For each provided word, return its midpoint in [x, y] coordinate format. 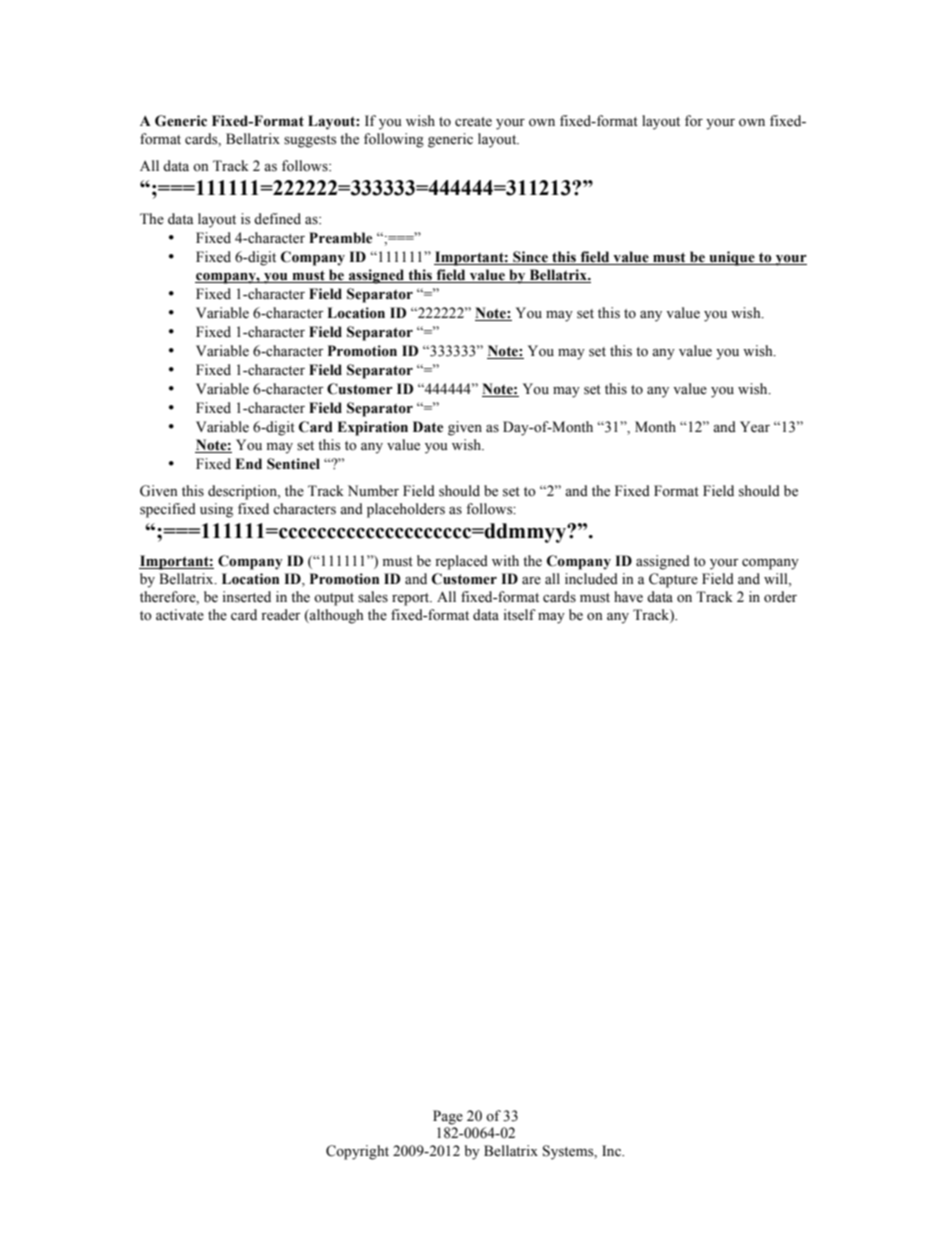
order [780, 597]
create [473, 122]
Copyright [357, 1152]
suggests [310, 141]
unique [732, 258]
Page [448, 1117]
